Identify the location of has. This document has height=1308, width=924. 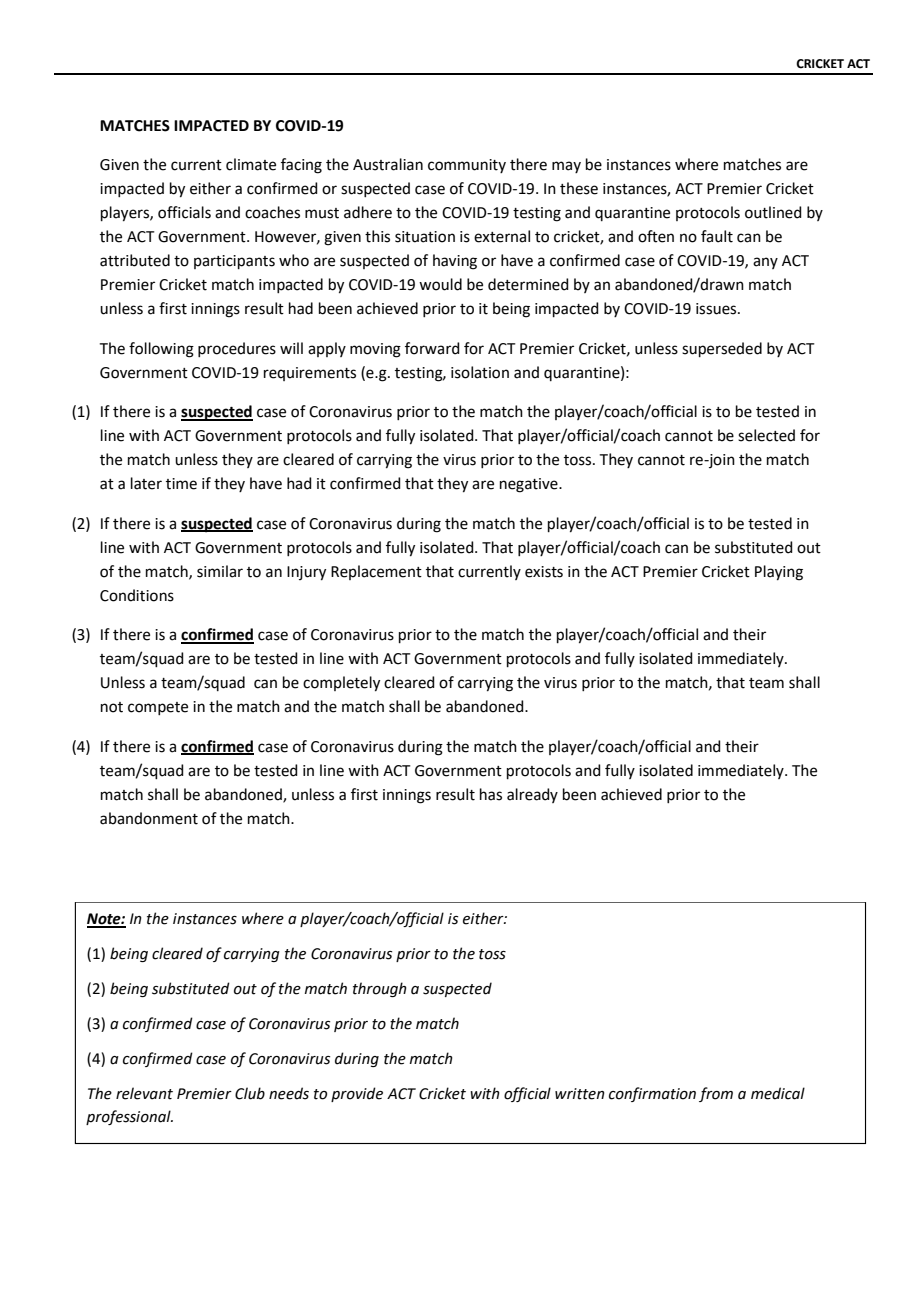
(491, 794).
